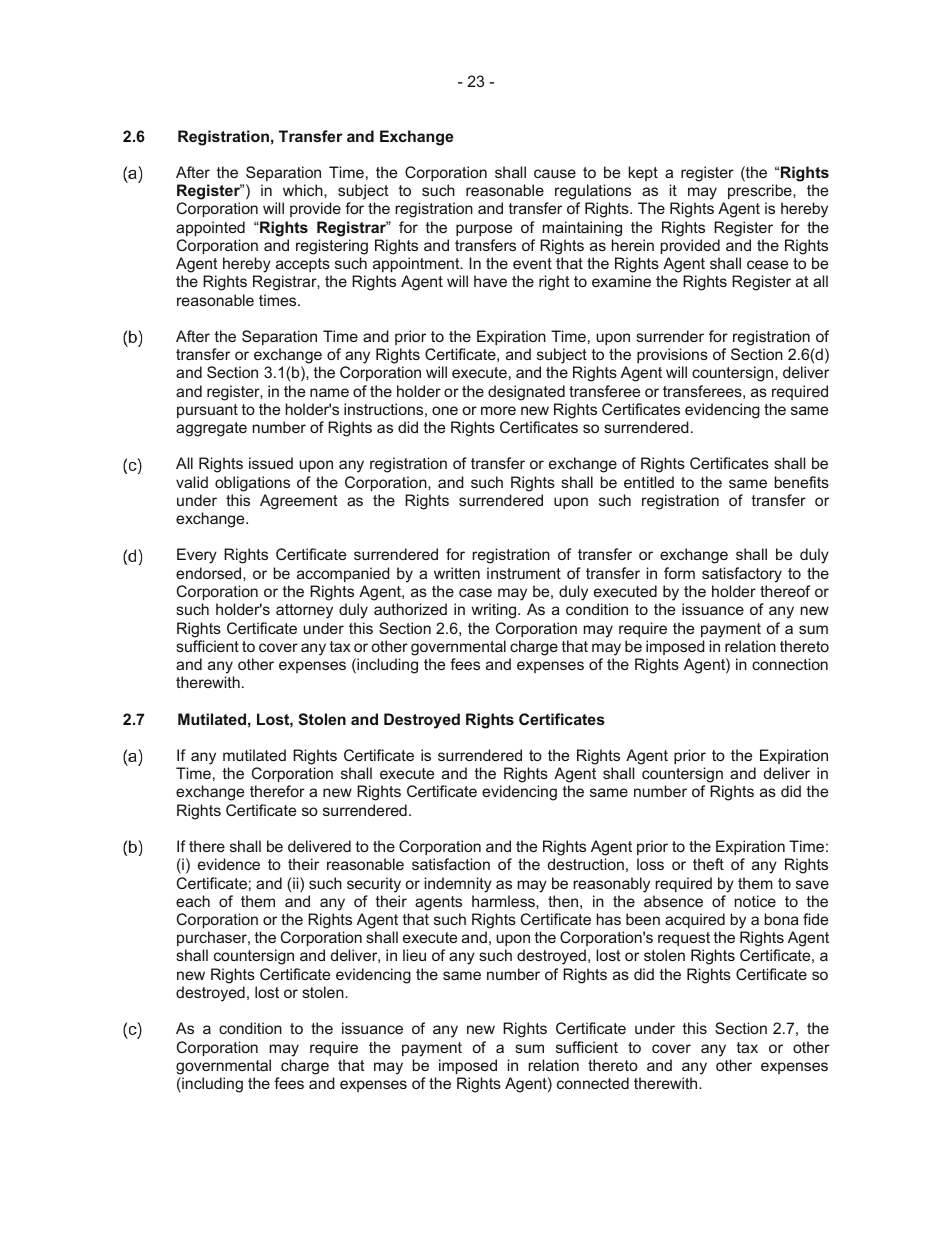 The image size is (952, 1233). Describe the element at coordinates (495, 611) in the page. I see `writing` at that location.
